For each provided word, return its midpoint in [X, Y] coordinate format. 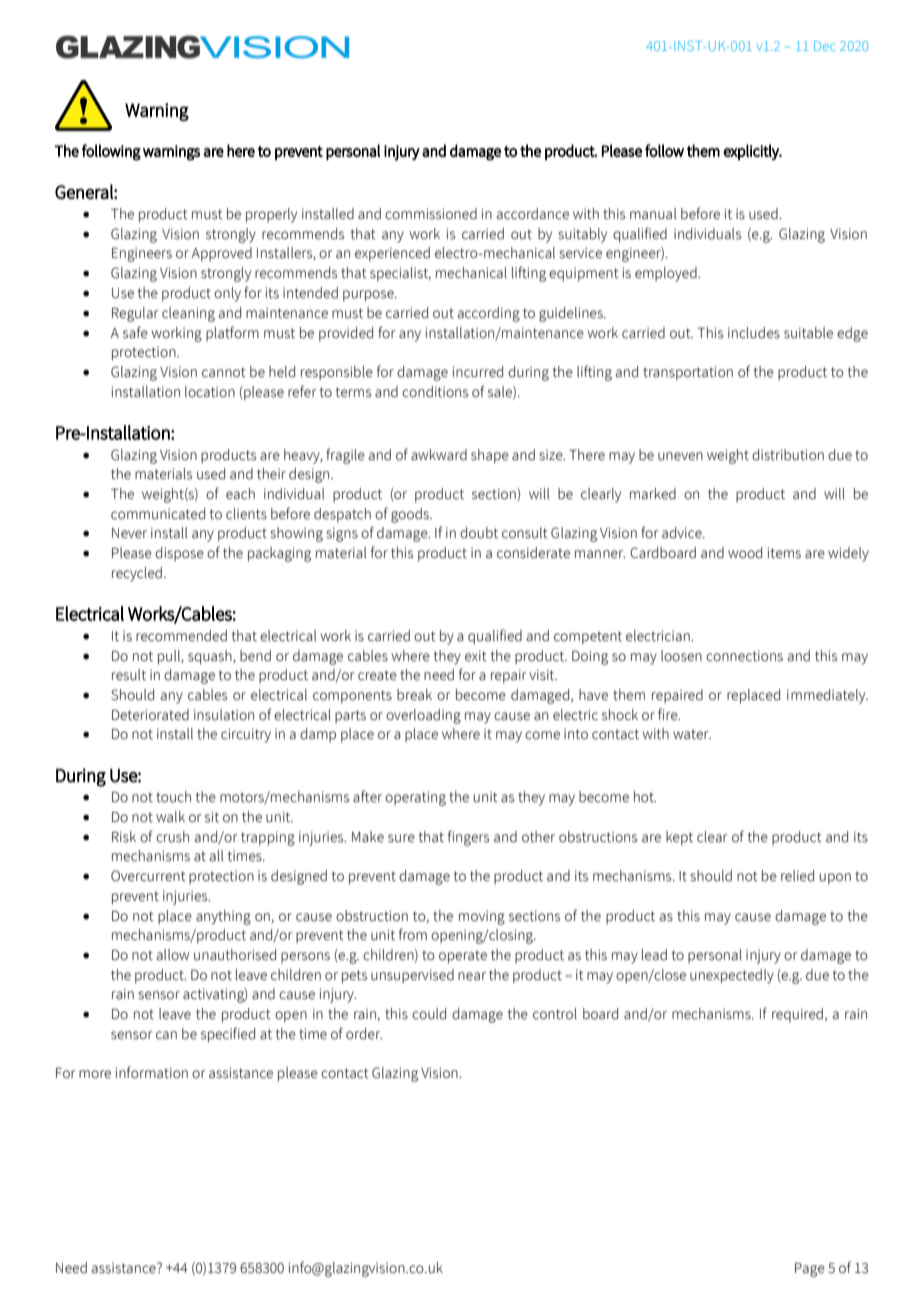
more [95, 1074]
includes [754, 333]
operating [415, 798]
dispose [179, 554]
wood [745, 553]
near [472, 976]
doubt [479, 533]
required [797, 1015]
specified [228, 1035]
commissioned [431, 214]
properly [271, 215]
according [488, 314]
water [692, 734]
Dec [825, 46]
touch [173, 797]
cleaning [188, 314]
